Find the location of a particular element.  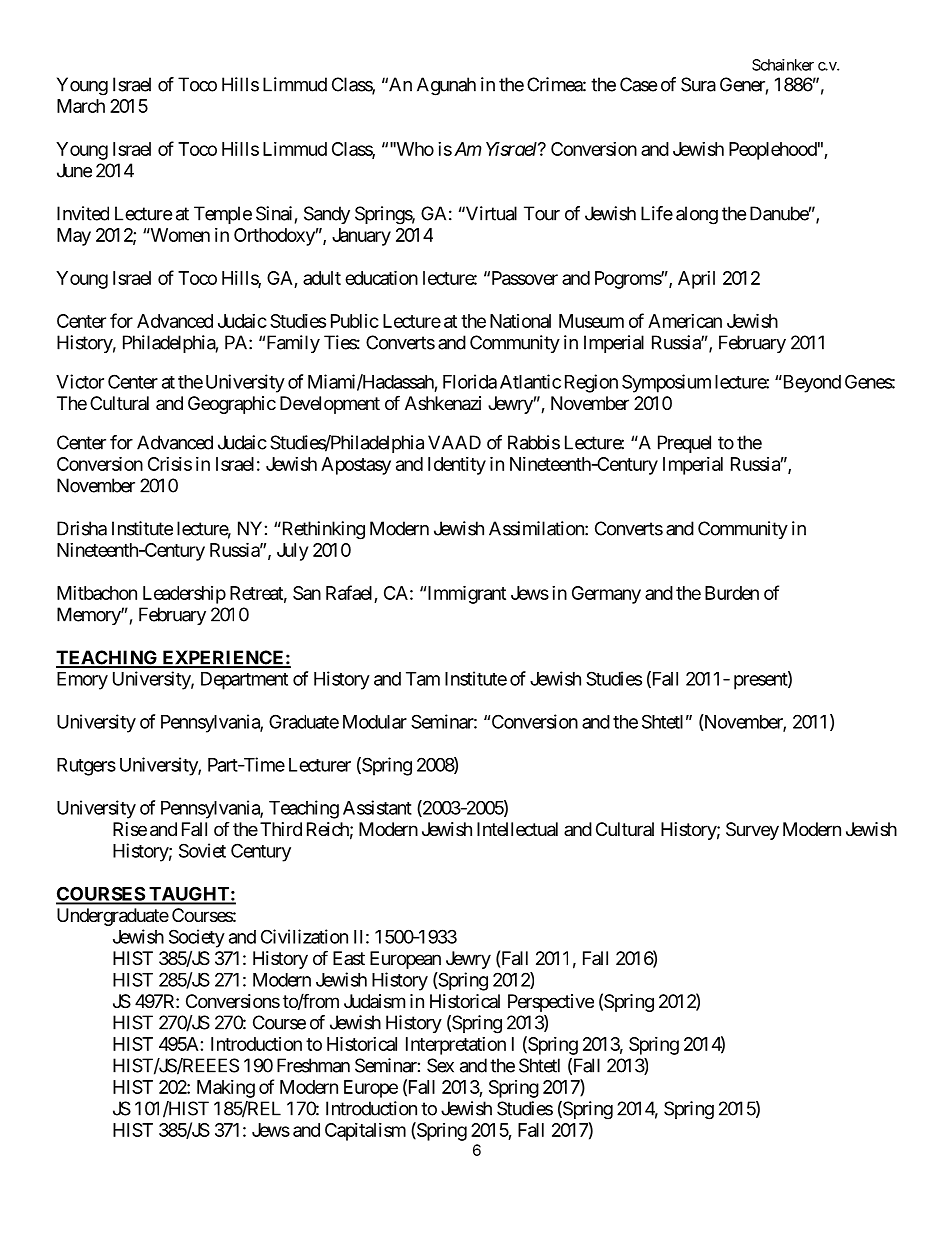

Geographic is located at coordinates (232, 405).
